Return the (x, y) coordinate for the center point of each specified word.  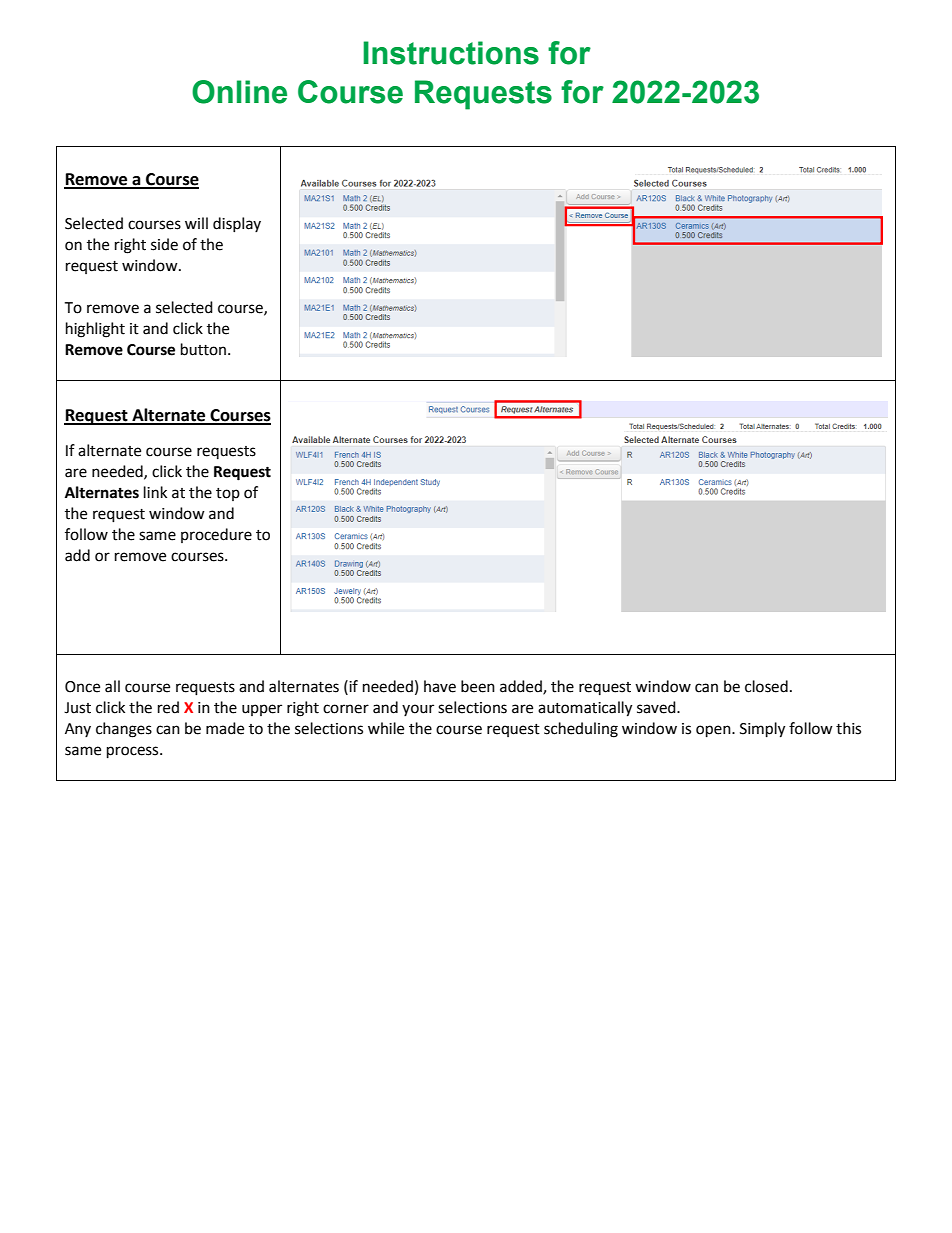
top (228, 494)
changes (124, 730)
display (237, 224)
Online (239, 92)
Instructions (451, 53)
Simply (762, 730)
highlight (95, 330)
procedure (216, 535)
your (418, 710)
